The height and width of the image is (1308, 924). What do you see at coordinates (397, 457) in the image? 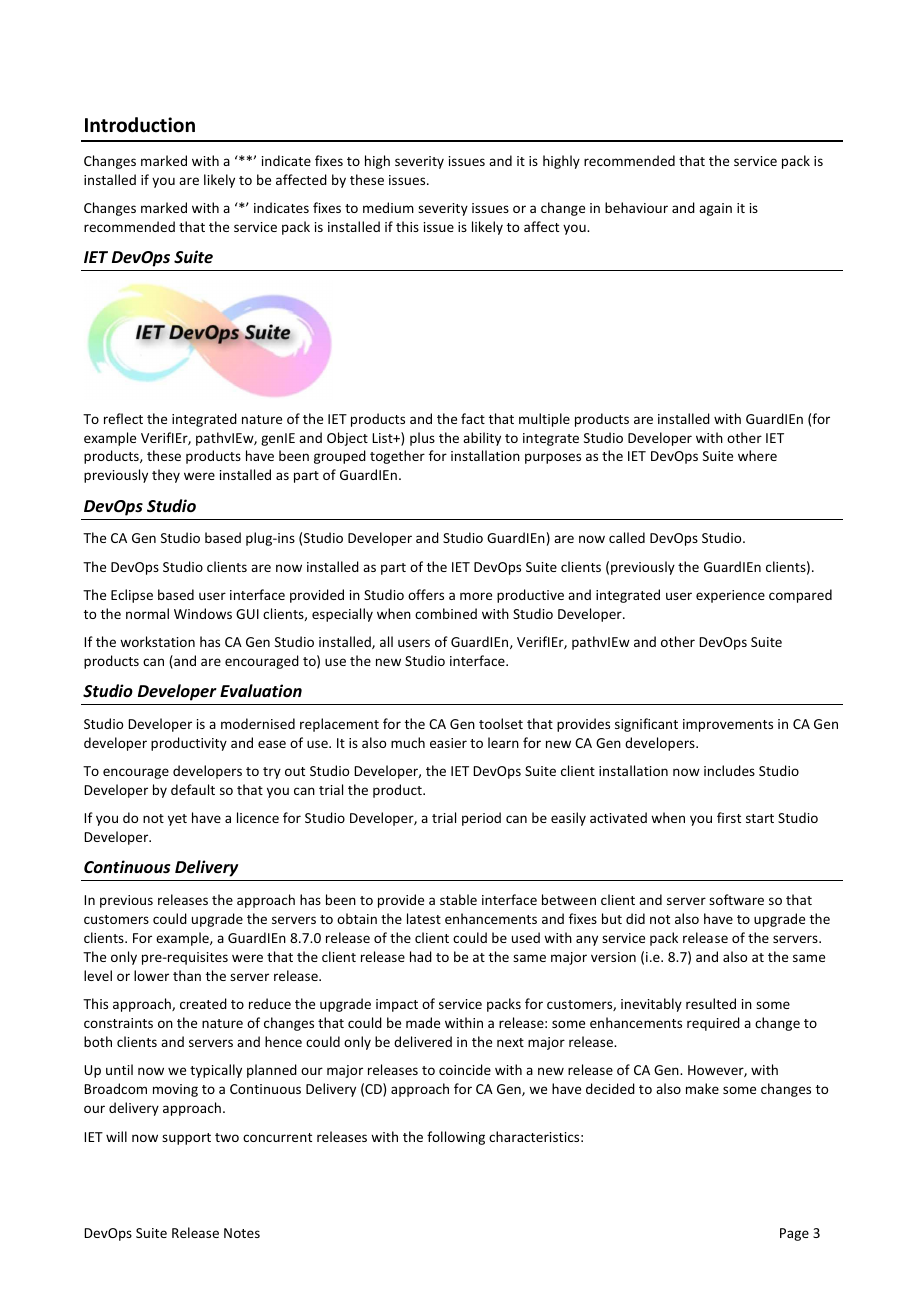
I see `together` at bounding box center [397, 457].
